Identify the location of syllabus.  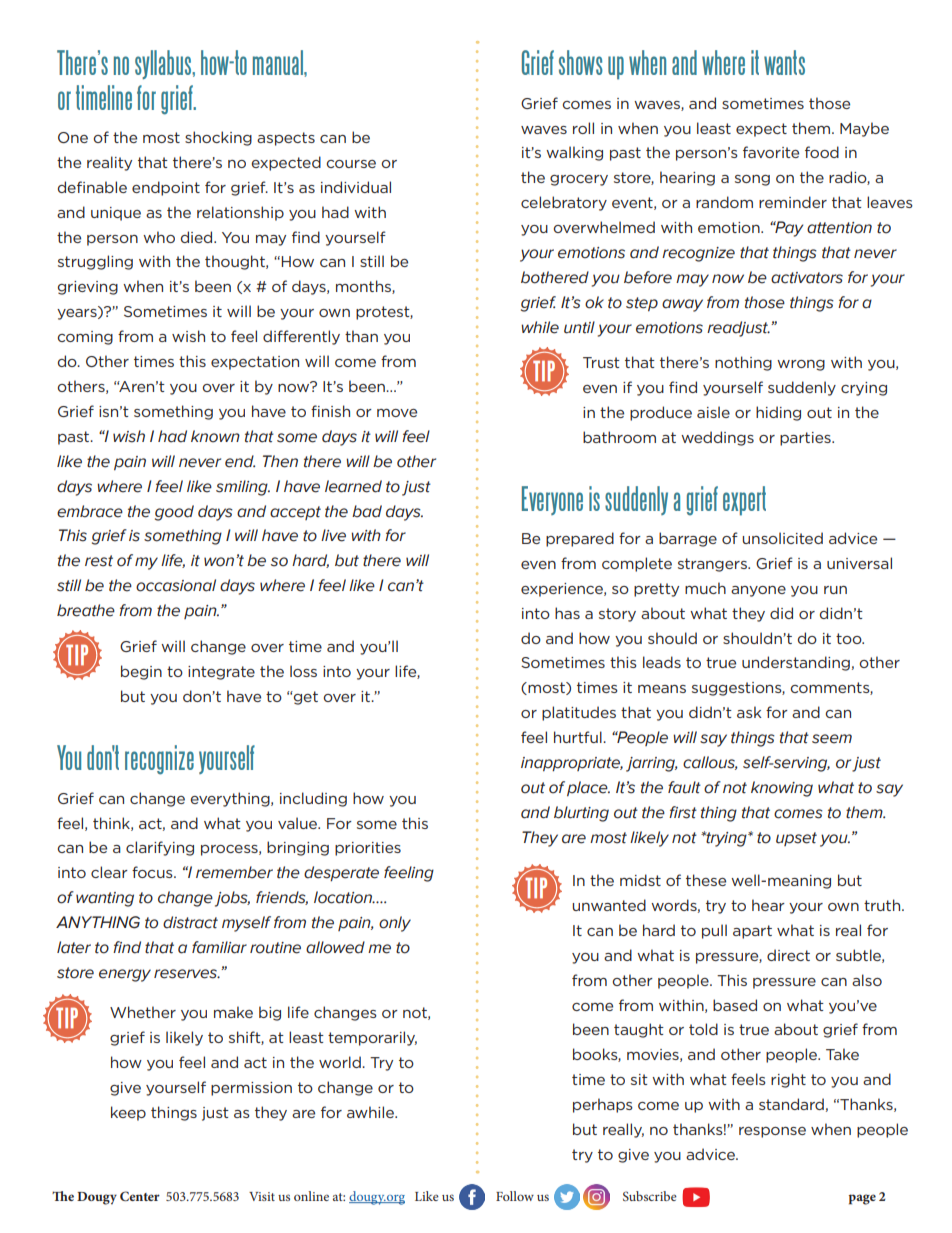
(164, 64).
